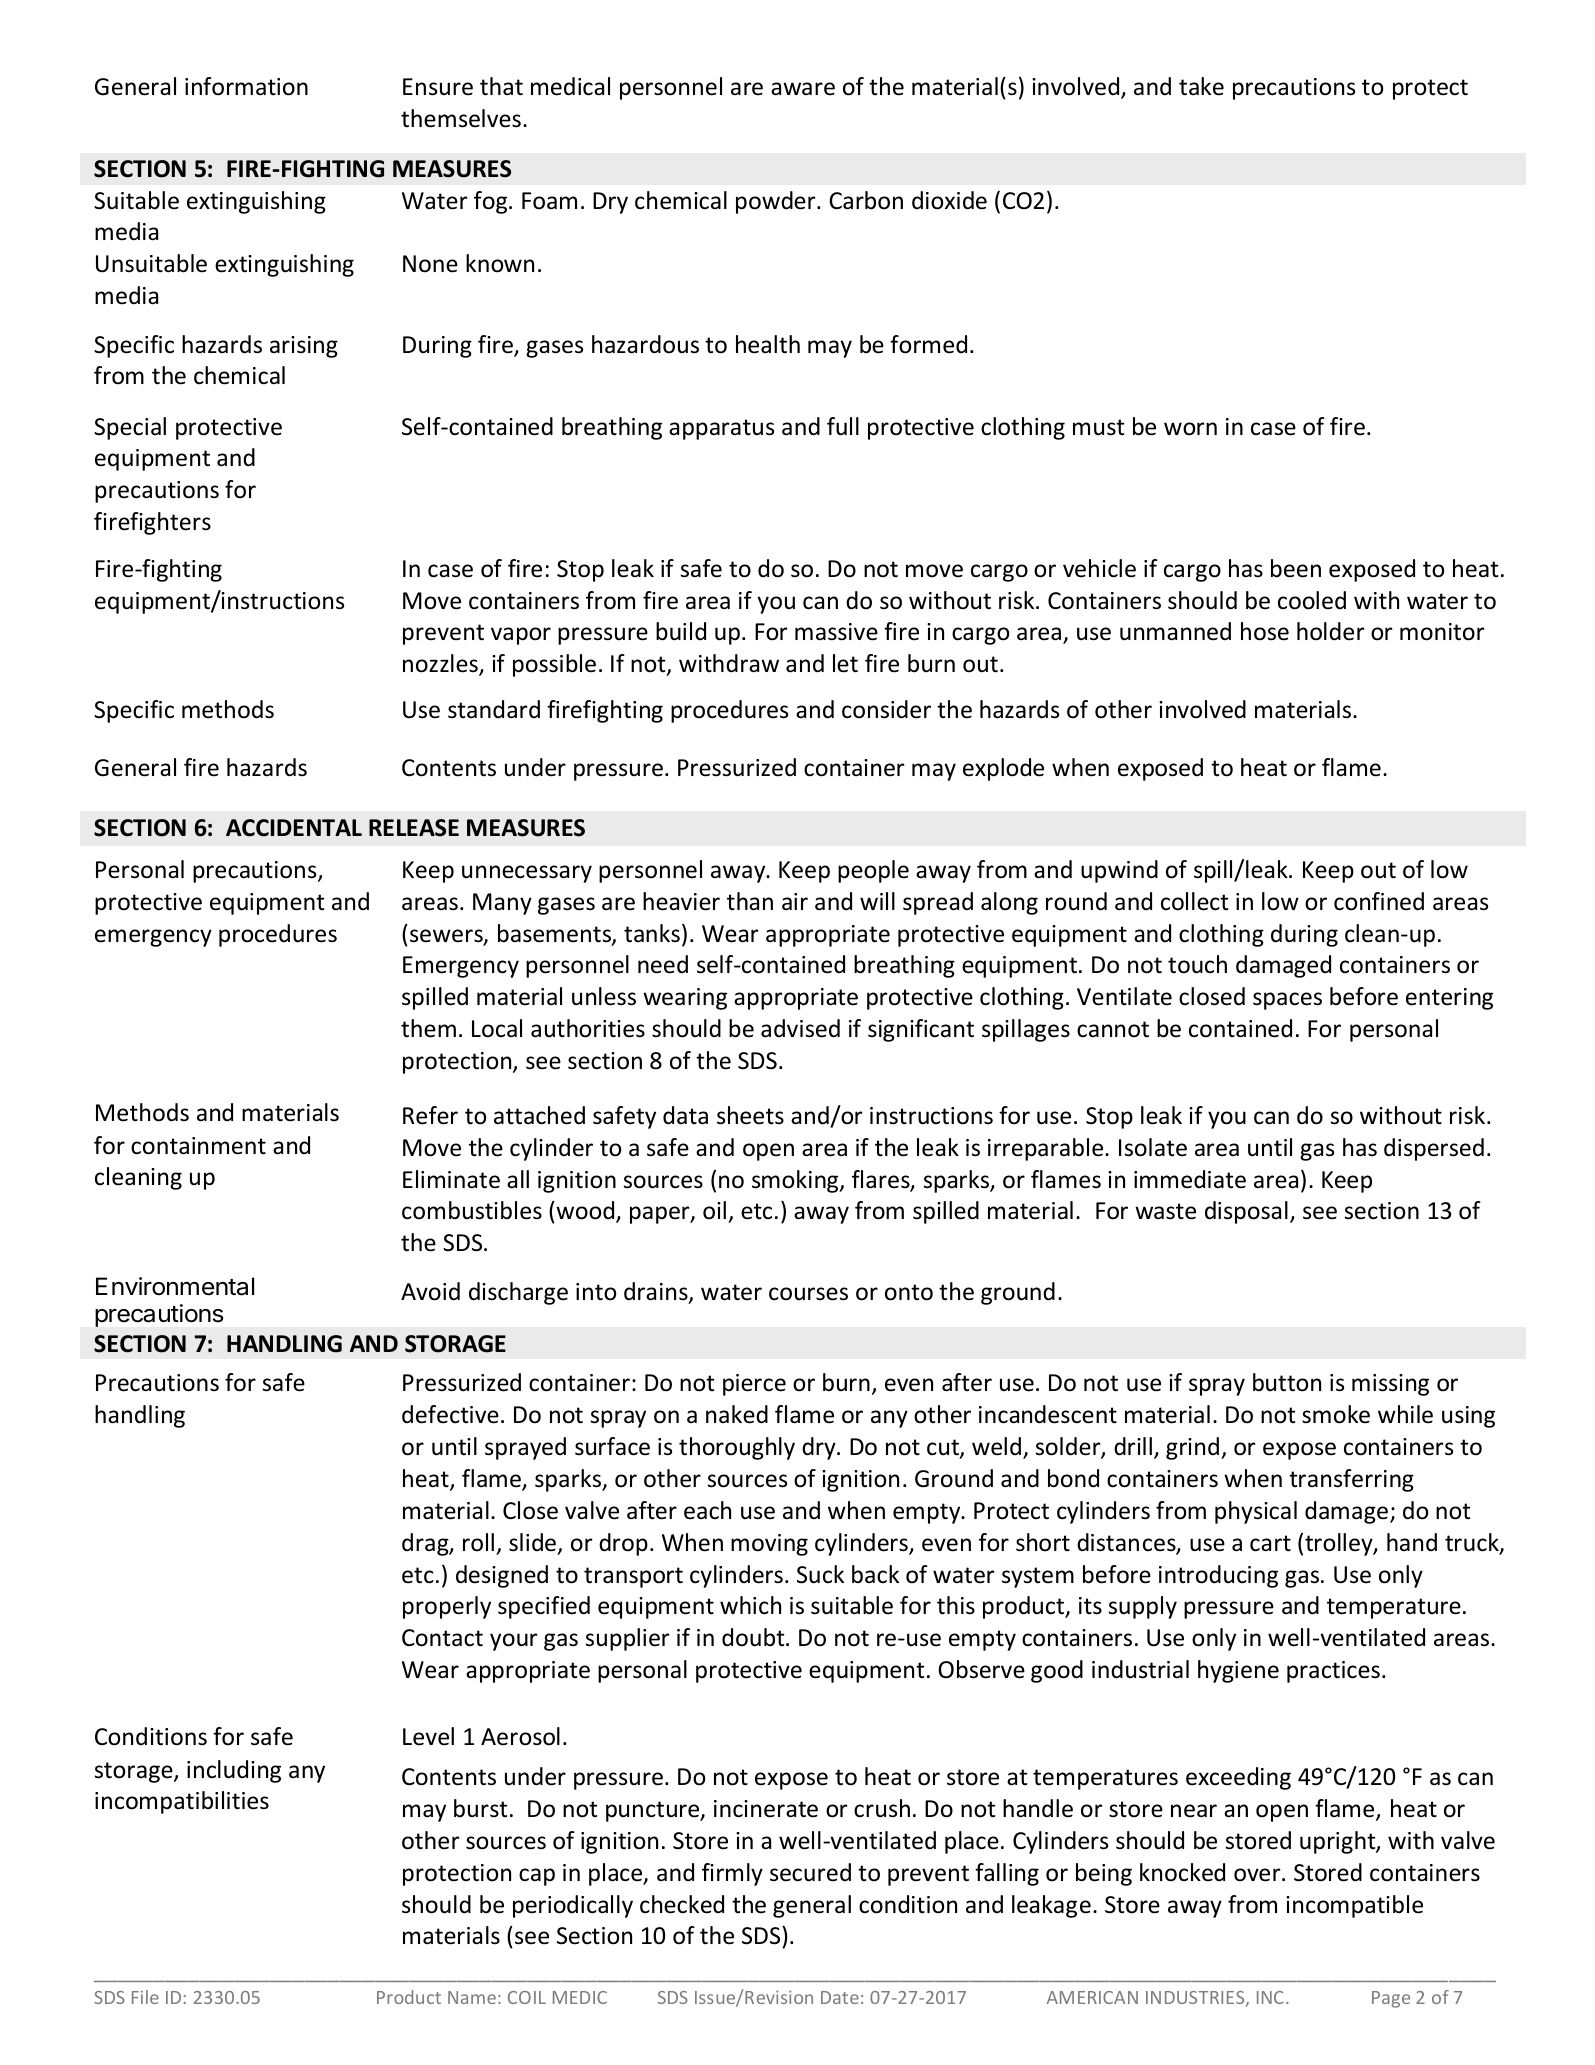  Describe the element at coordinates (1287, 1001) in the image. I see `spaces` at that location.
